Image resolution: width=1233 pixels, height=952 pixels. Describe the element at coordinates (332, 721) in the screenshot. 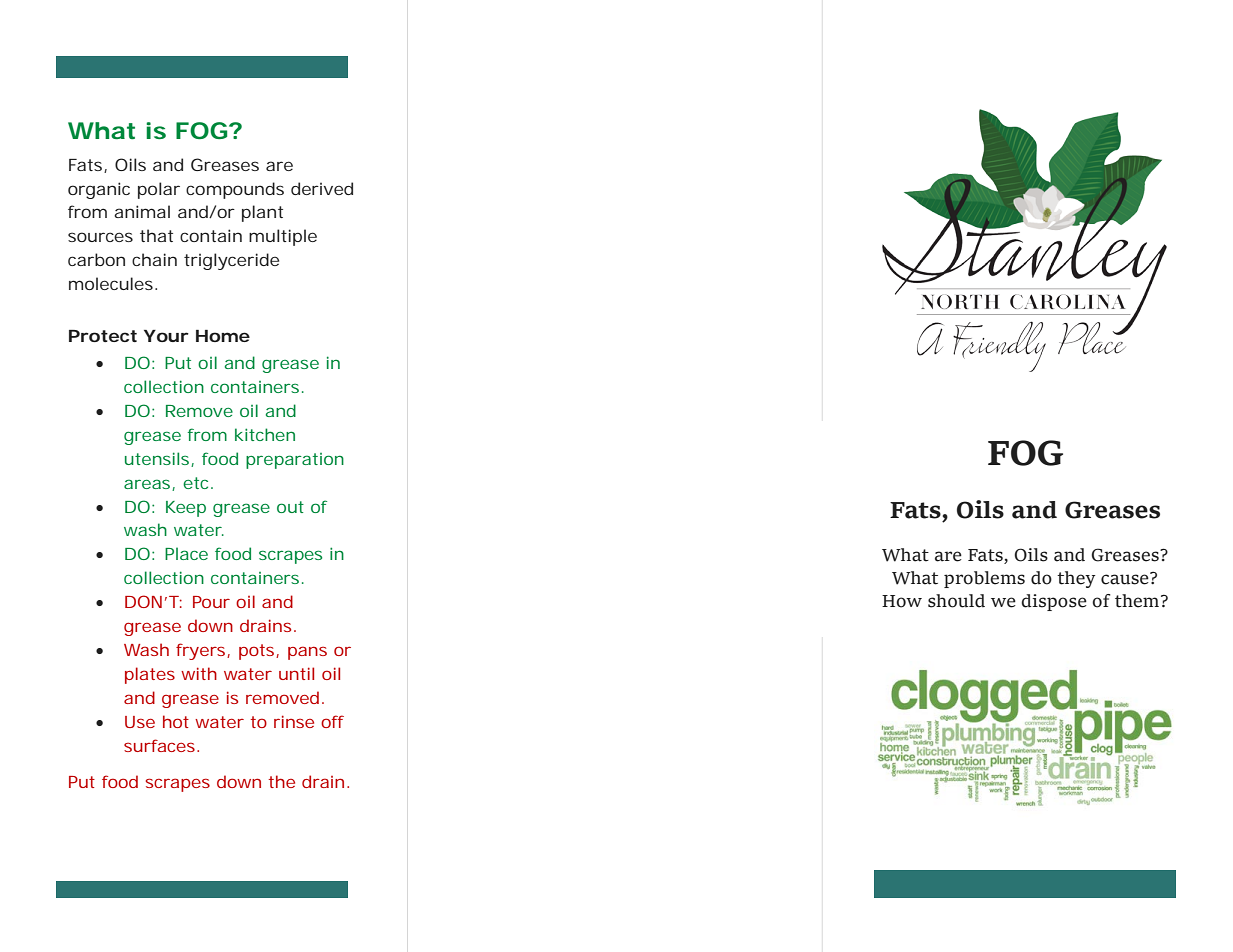

I see `off` at that location.
